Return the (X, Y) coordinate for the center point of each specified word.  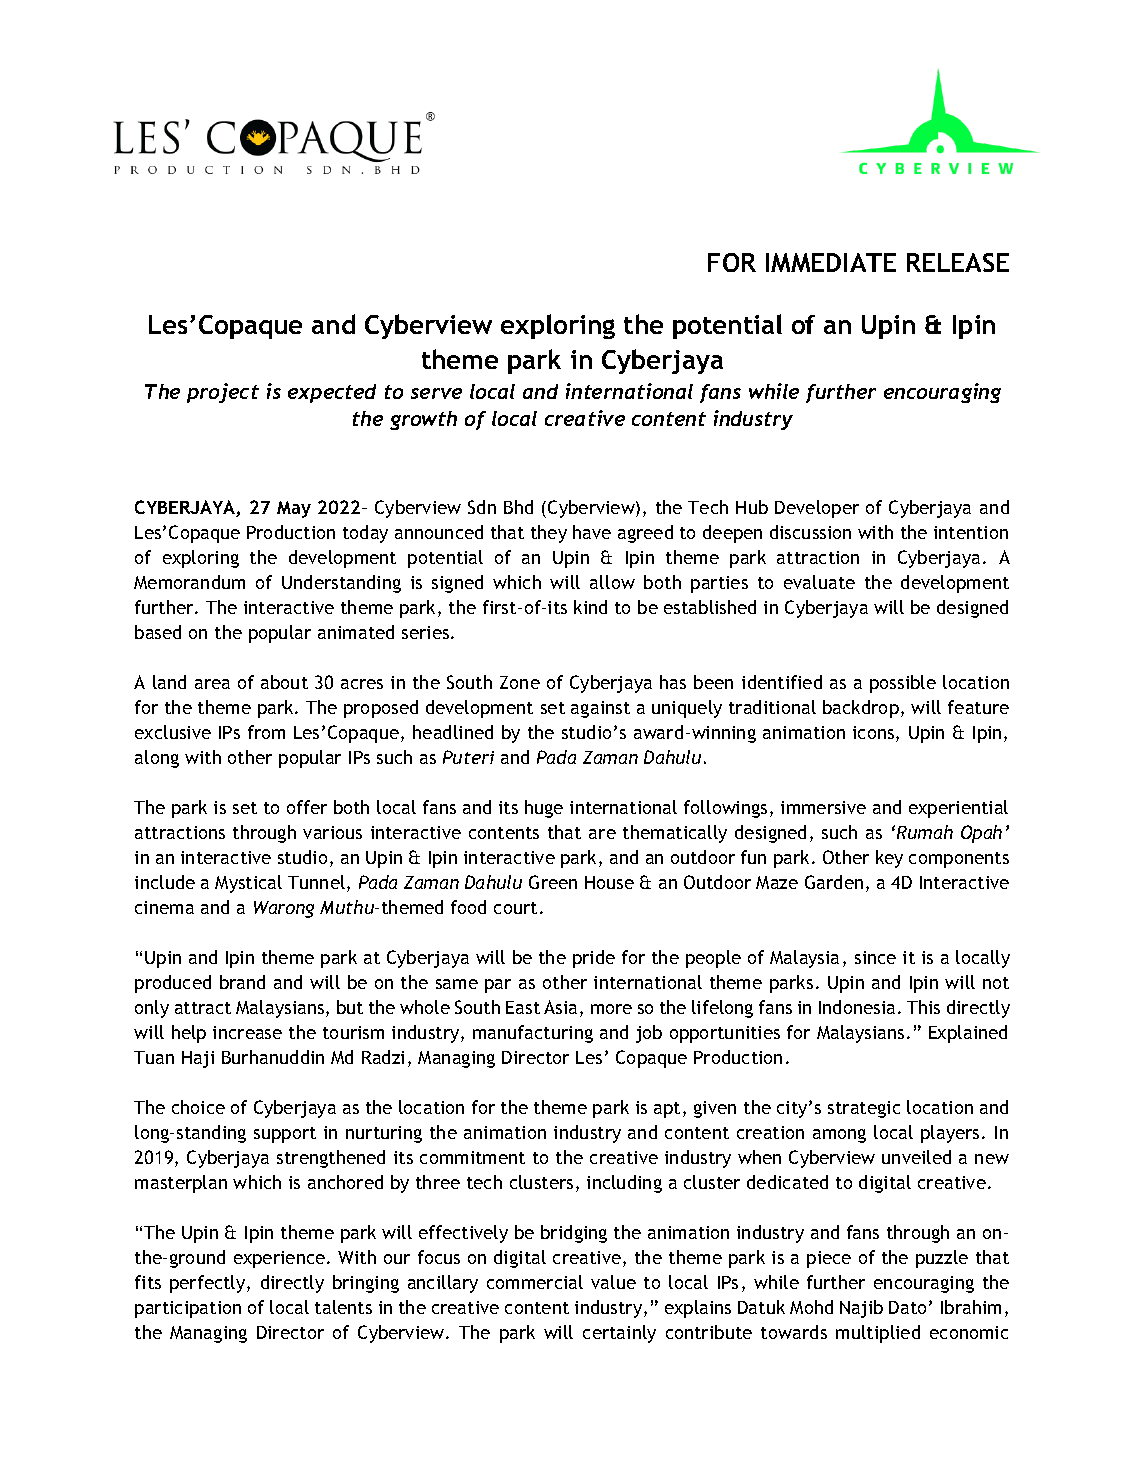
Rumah (925, 832)
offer (307, 807)
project (223, 393)
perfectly (209, 1284)
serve (436, 393)
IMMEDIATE (831, 262)
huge (544, 809)
